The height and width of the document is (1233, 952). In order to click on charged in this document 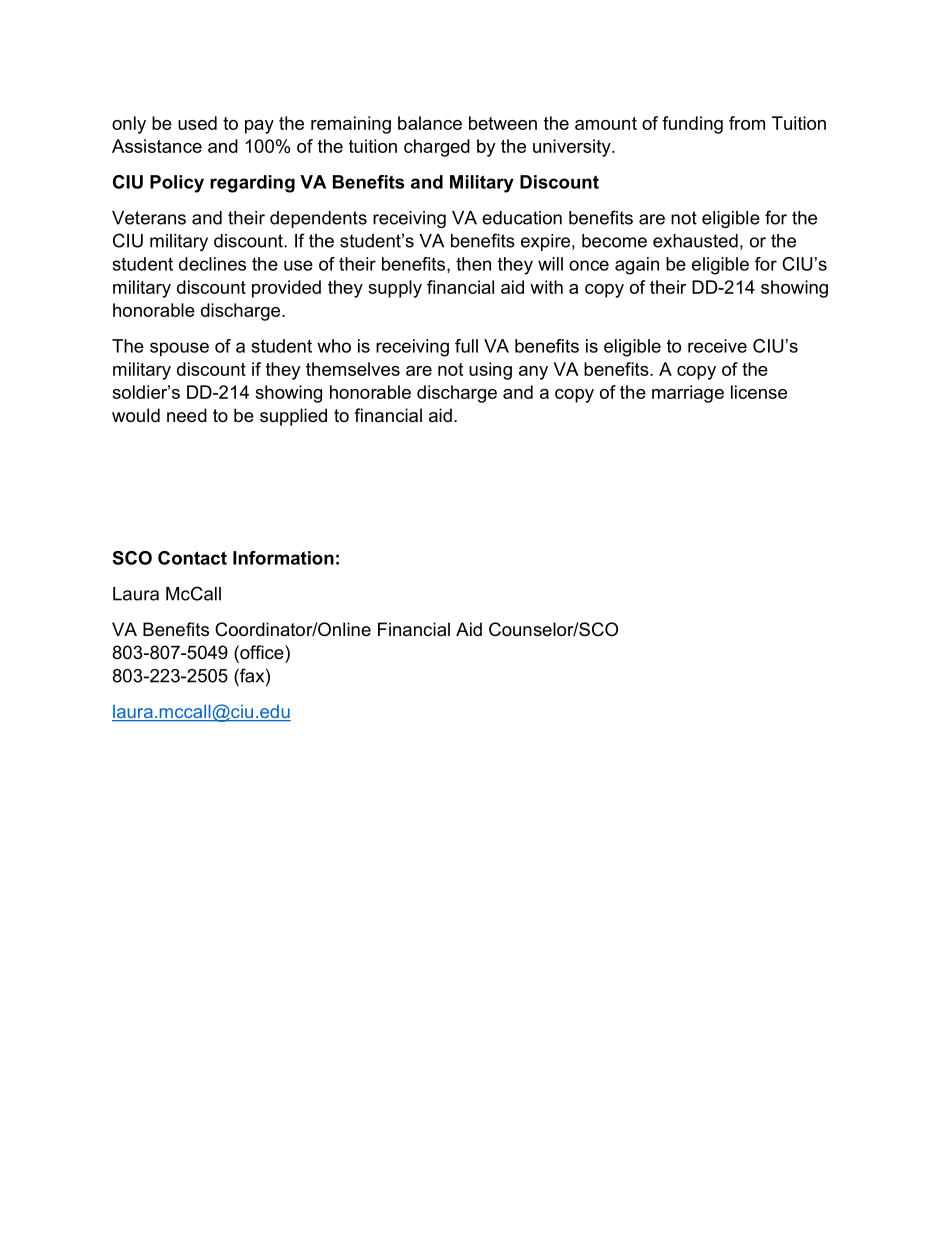, I will do `click(437, 148)`.
